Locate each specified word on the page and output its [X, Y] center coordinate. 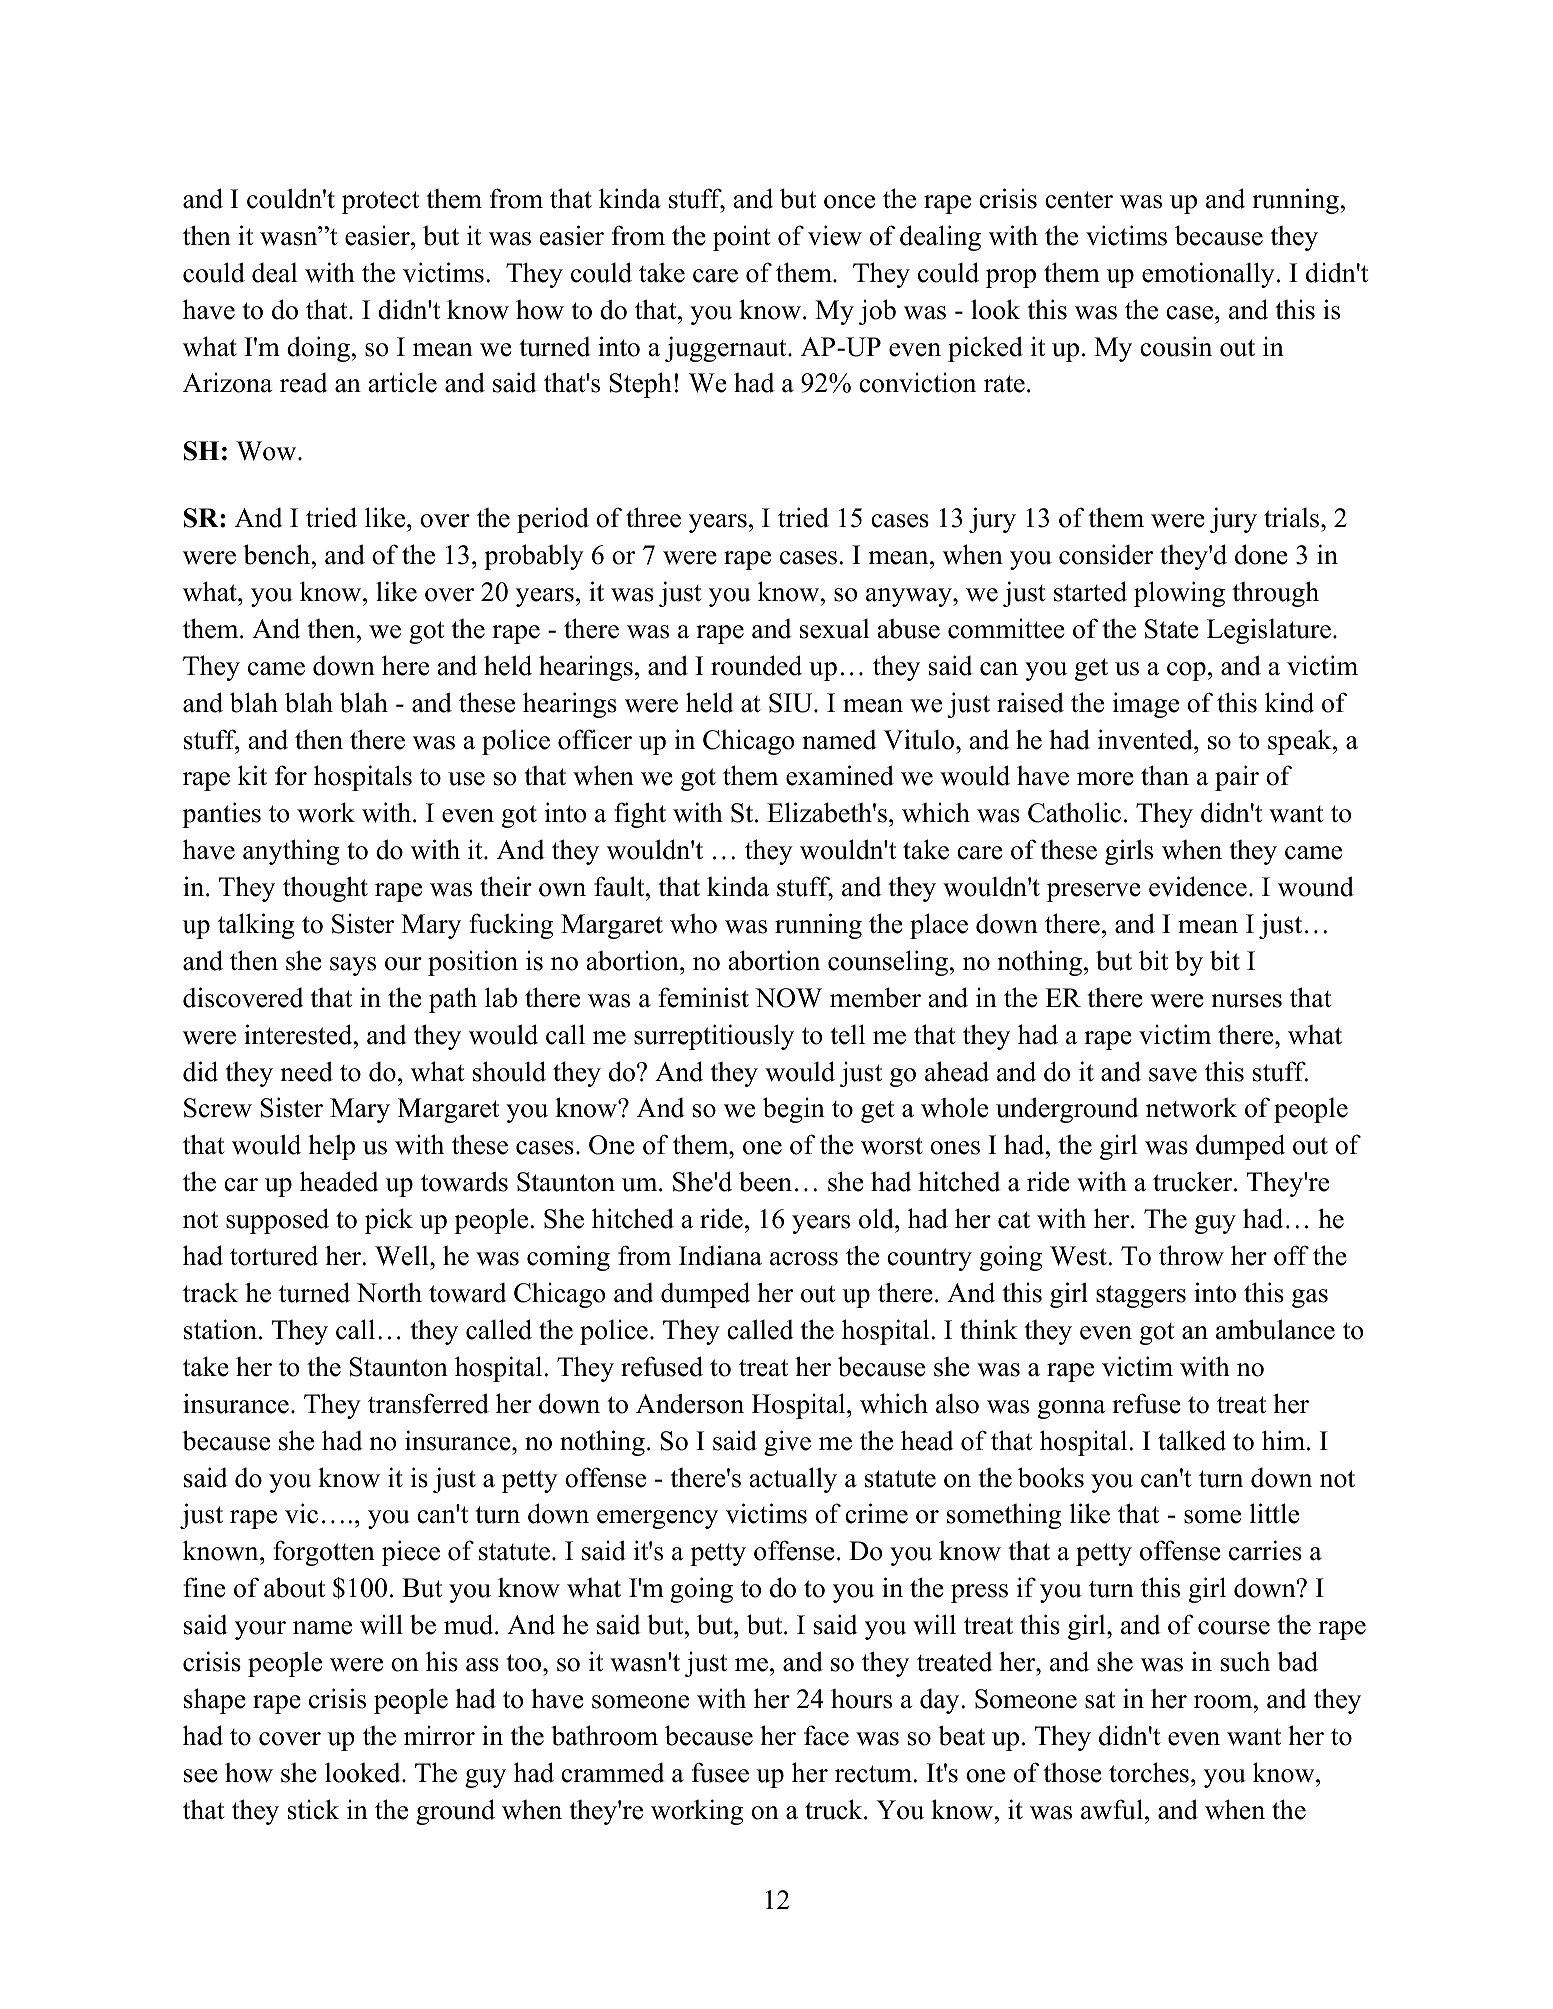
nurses [1246, 1001]
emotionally [1208, 275]
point [742, 238]
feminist [703, 997]
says [353, 966]
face [826, 1735]
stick [313, 1809]
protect [380, 202]
